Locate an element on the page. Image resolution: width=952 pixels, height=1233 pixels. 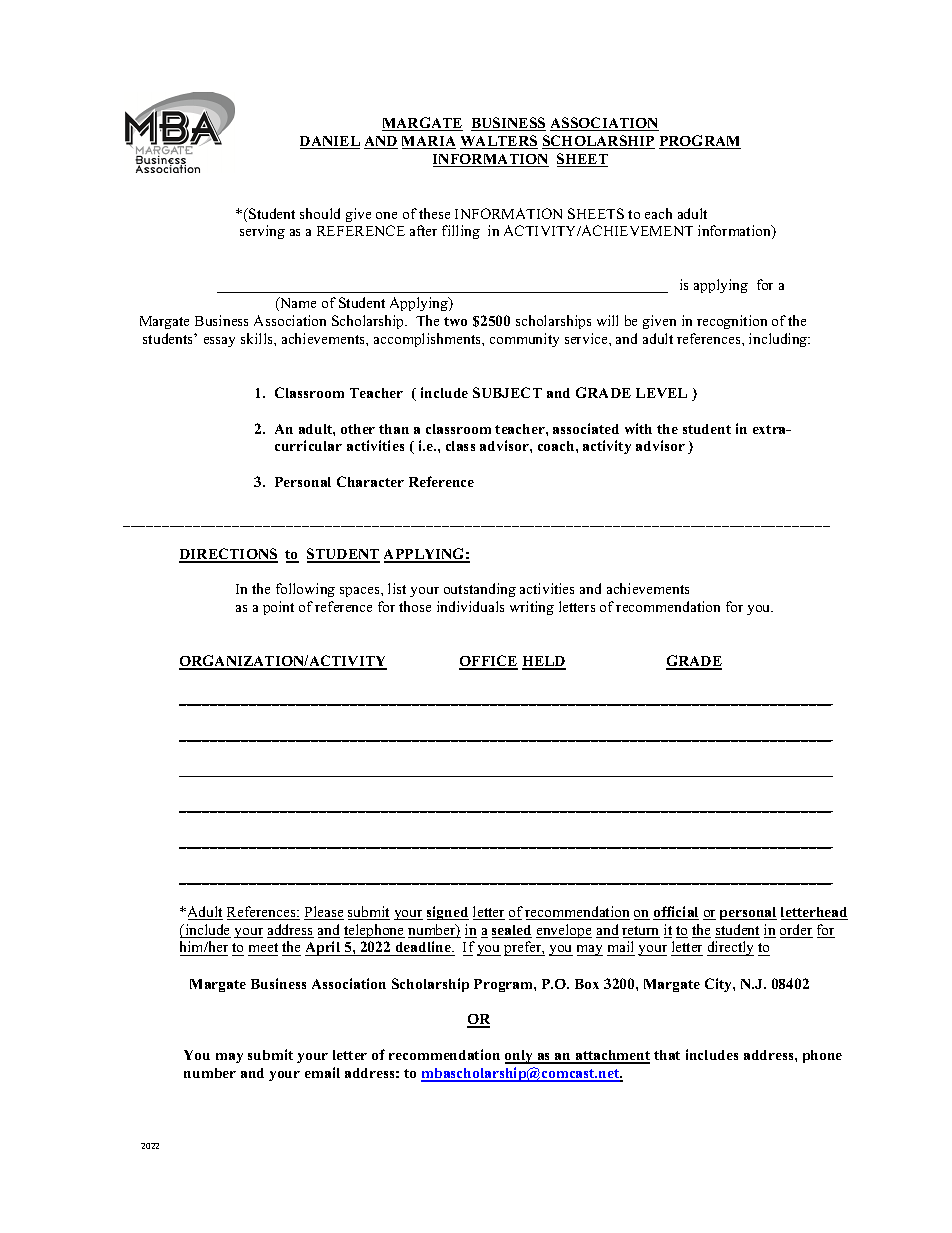
DANIEL is located at coordinates (330, 142).
